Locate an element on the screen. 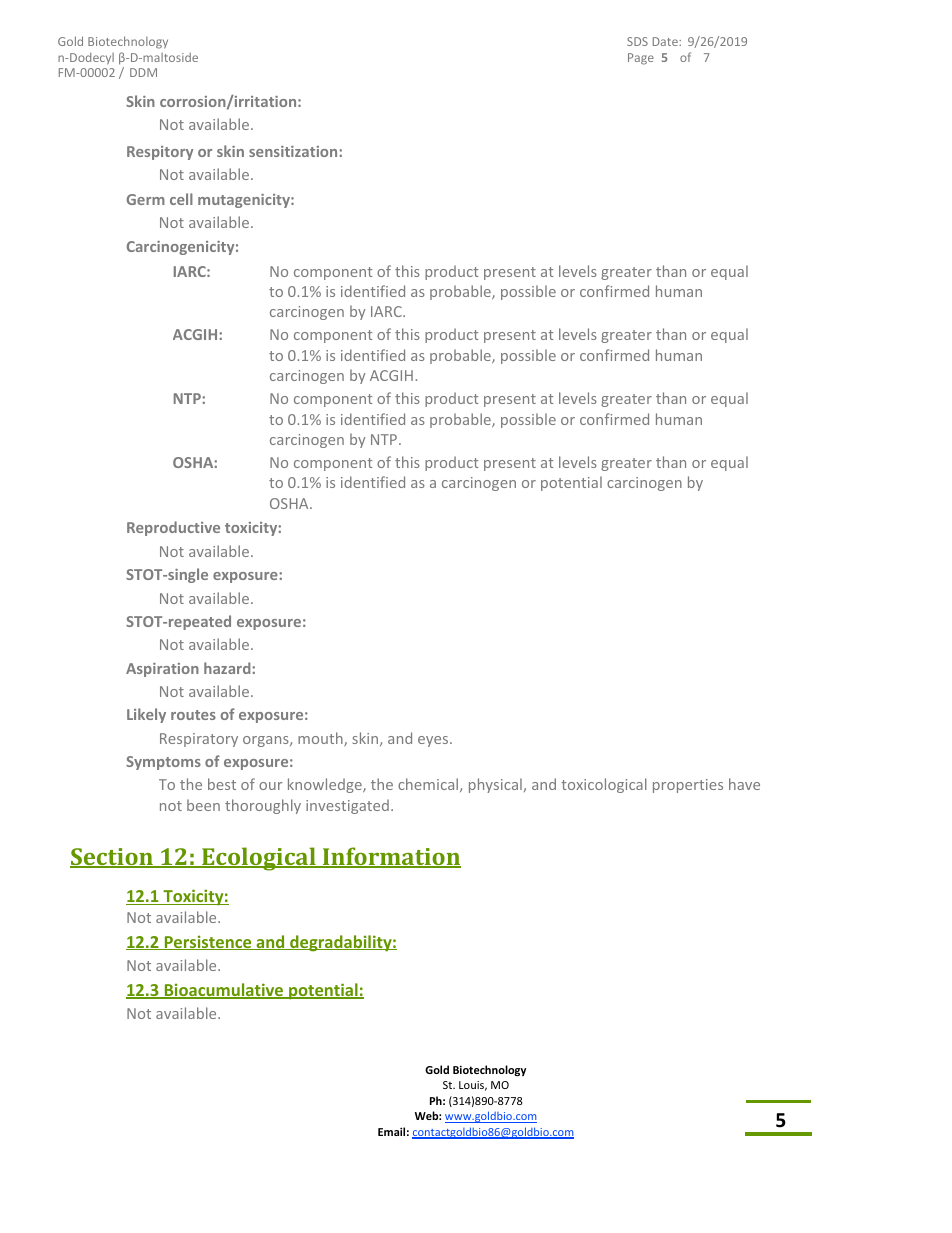  Germ is located at coordinates (146, 199).
